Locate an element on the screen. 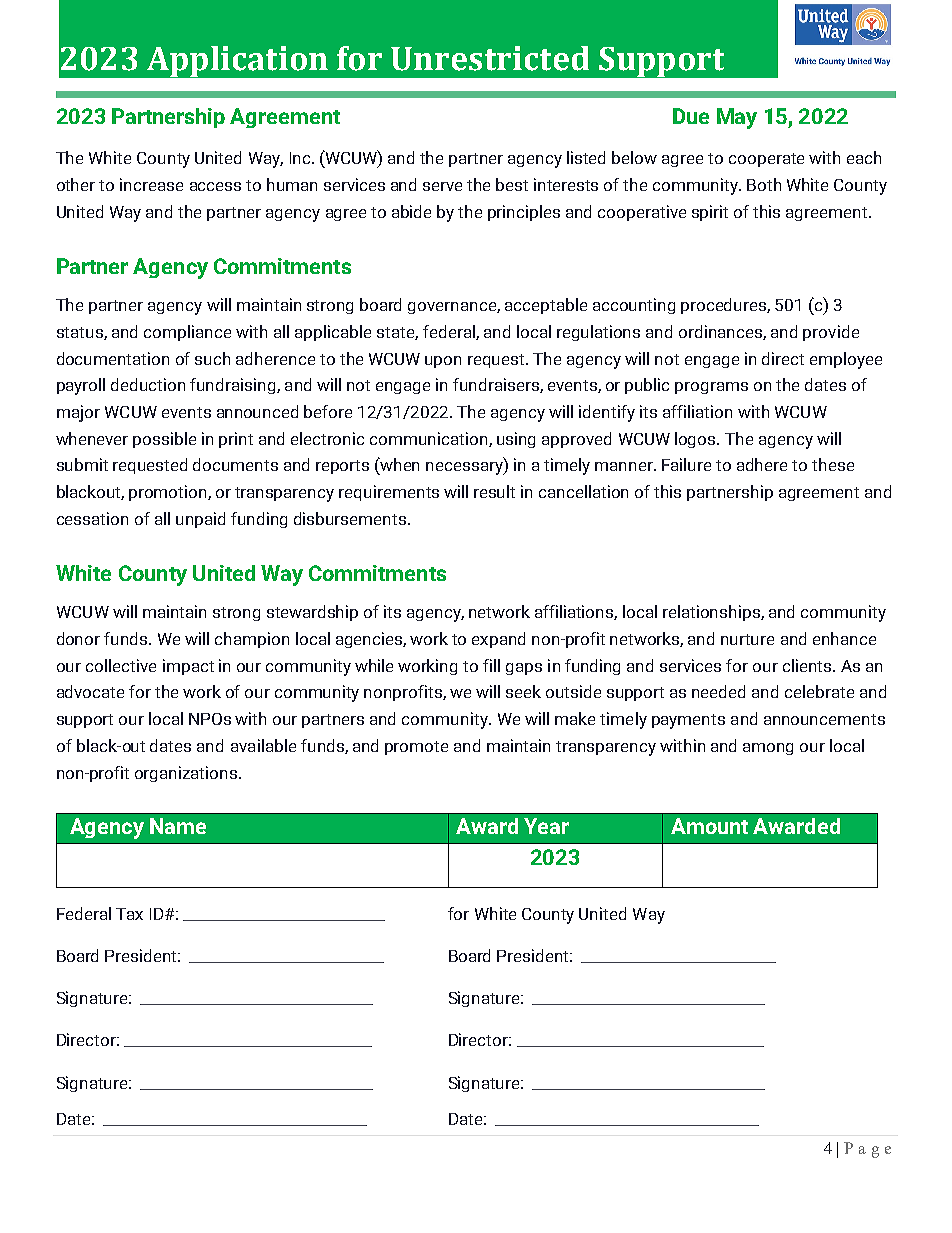 The image size is (952, 1233). upon is located at coordinates (443, 362).
